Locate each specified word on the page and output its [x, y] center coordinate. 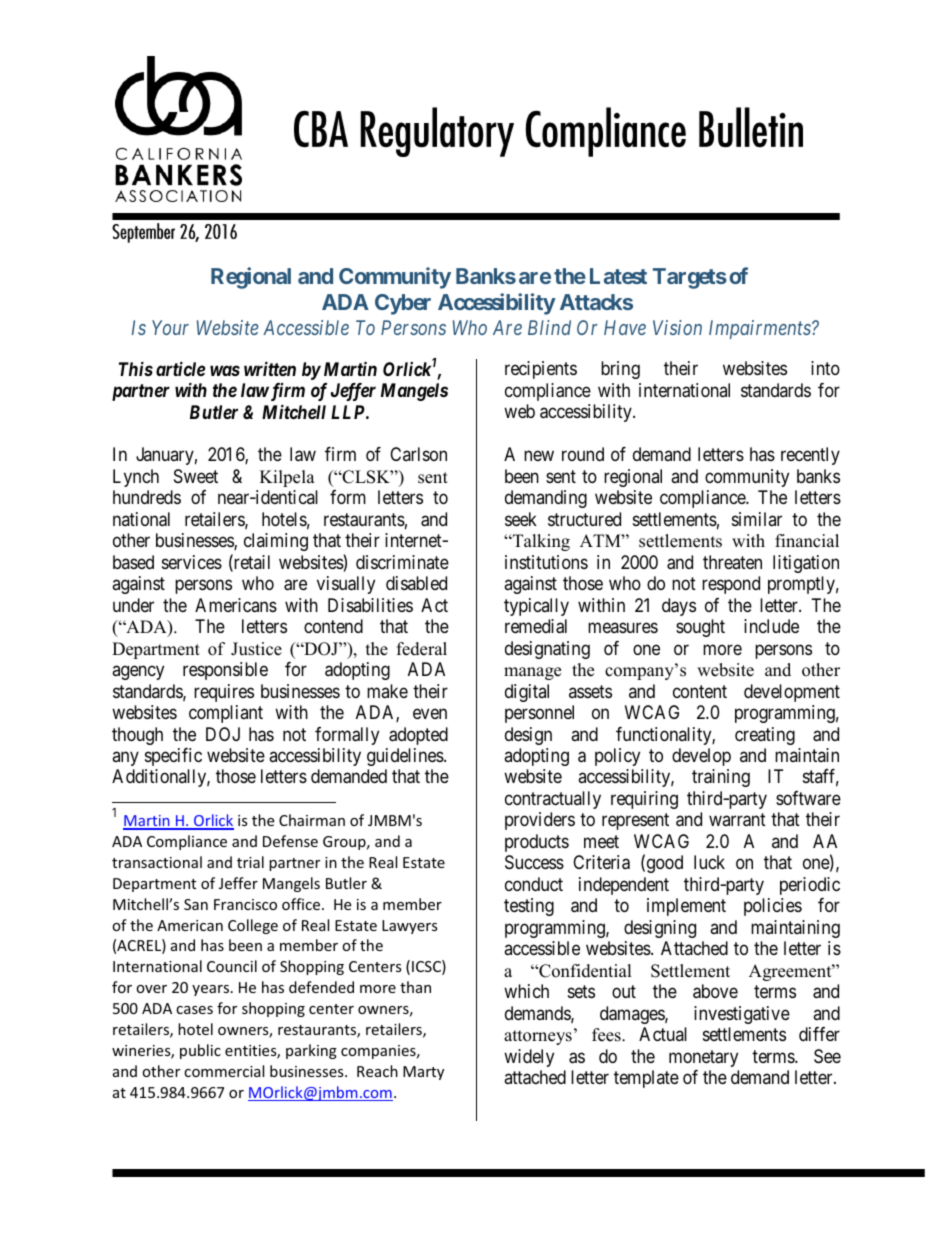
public [200, 1051]
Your [170, 327]
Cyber [403, 304]
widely [529, 1058]
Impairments [761, 329]
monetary [703, 1058]
